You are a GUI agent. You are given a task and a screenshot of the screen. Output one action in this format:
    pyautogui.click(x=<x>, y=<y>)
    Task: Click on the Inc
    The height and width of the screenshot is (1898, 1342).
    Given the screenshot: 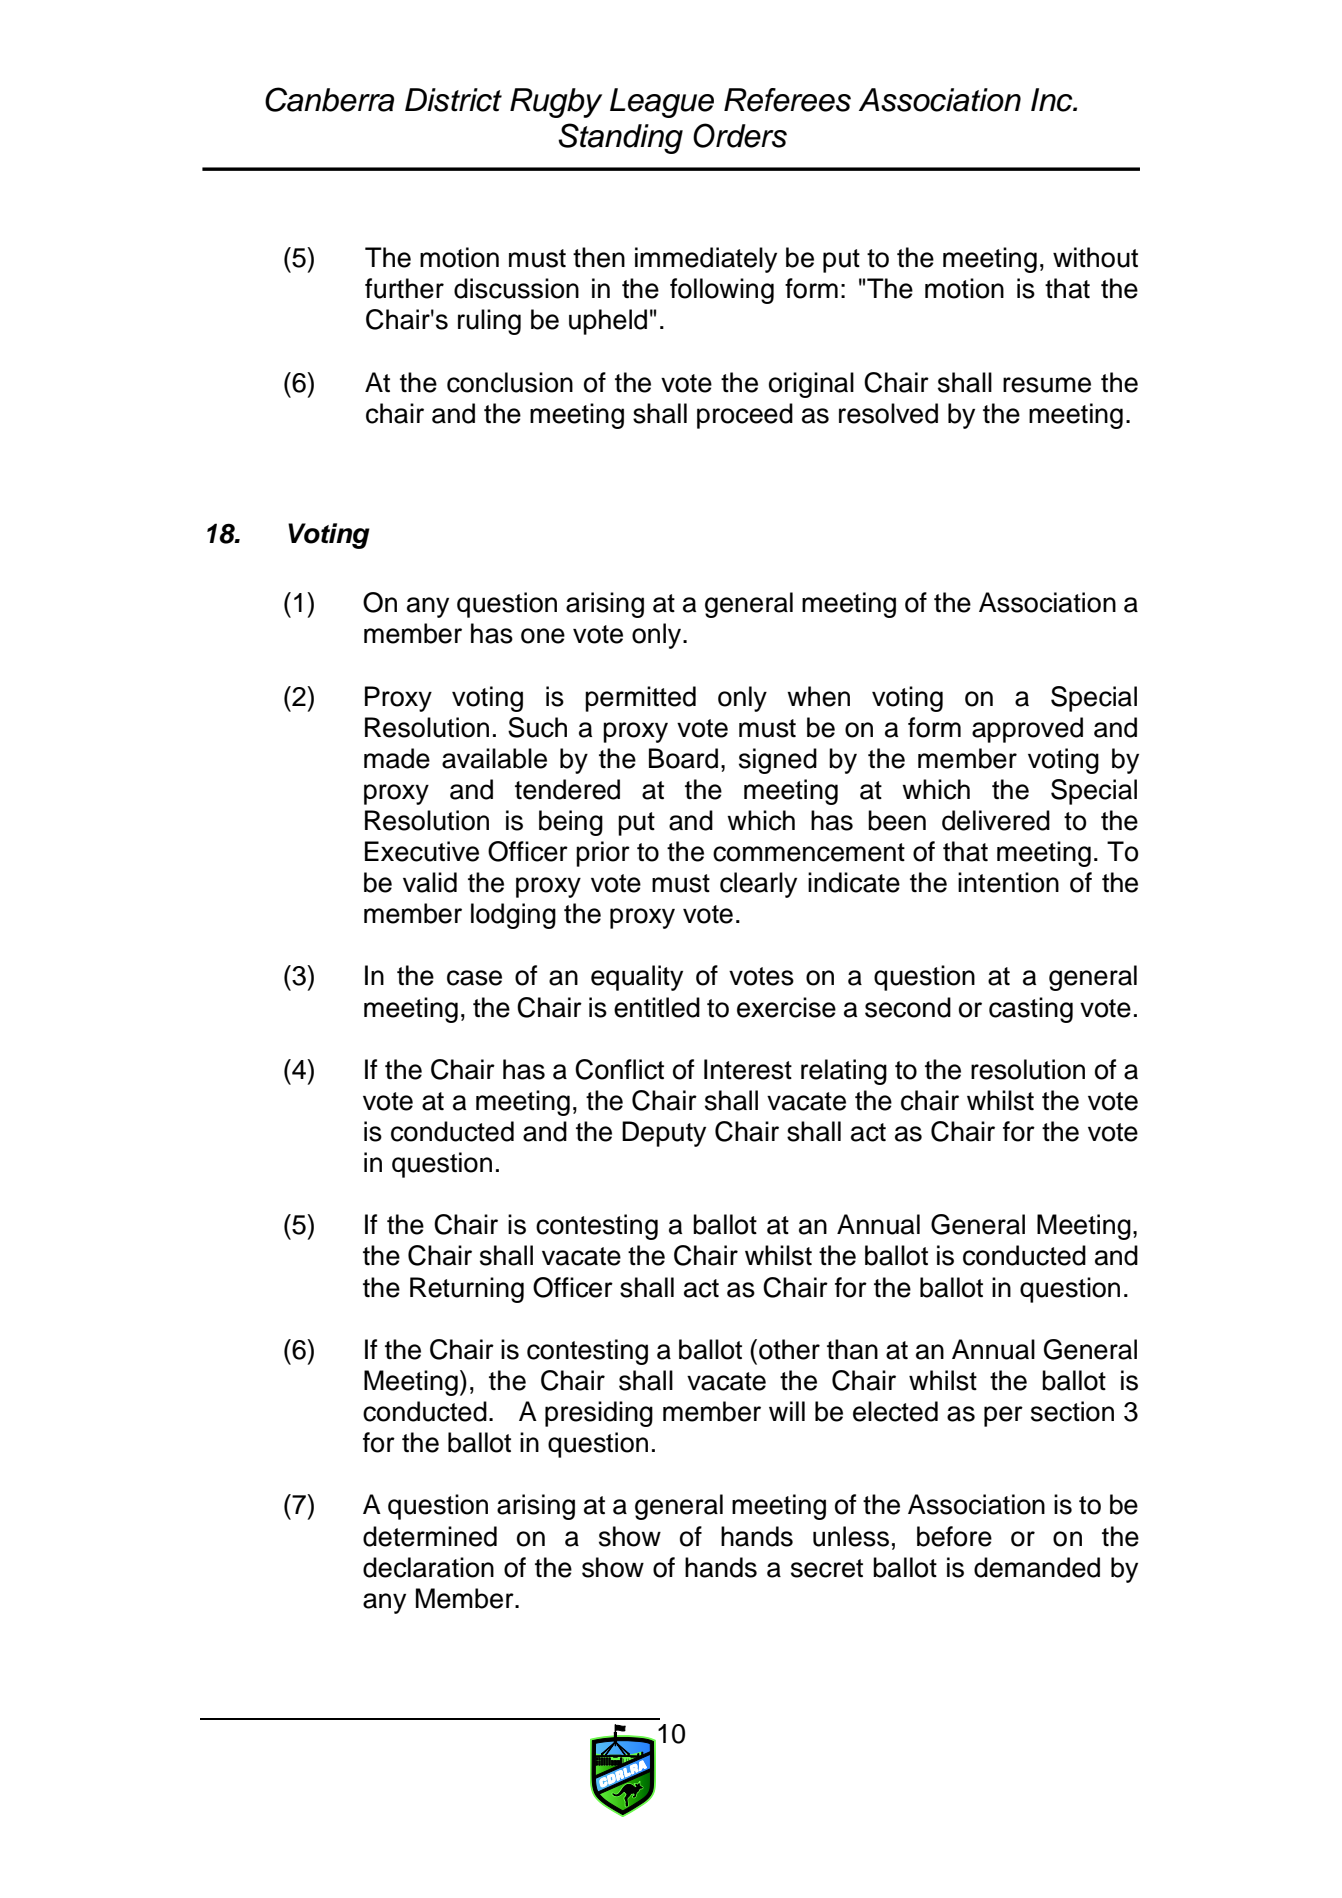 What is the action you would take?
    pyautogui.click(x=1053, y=100)
